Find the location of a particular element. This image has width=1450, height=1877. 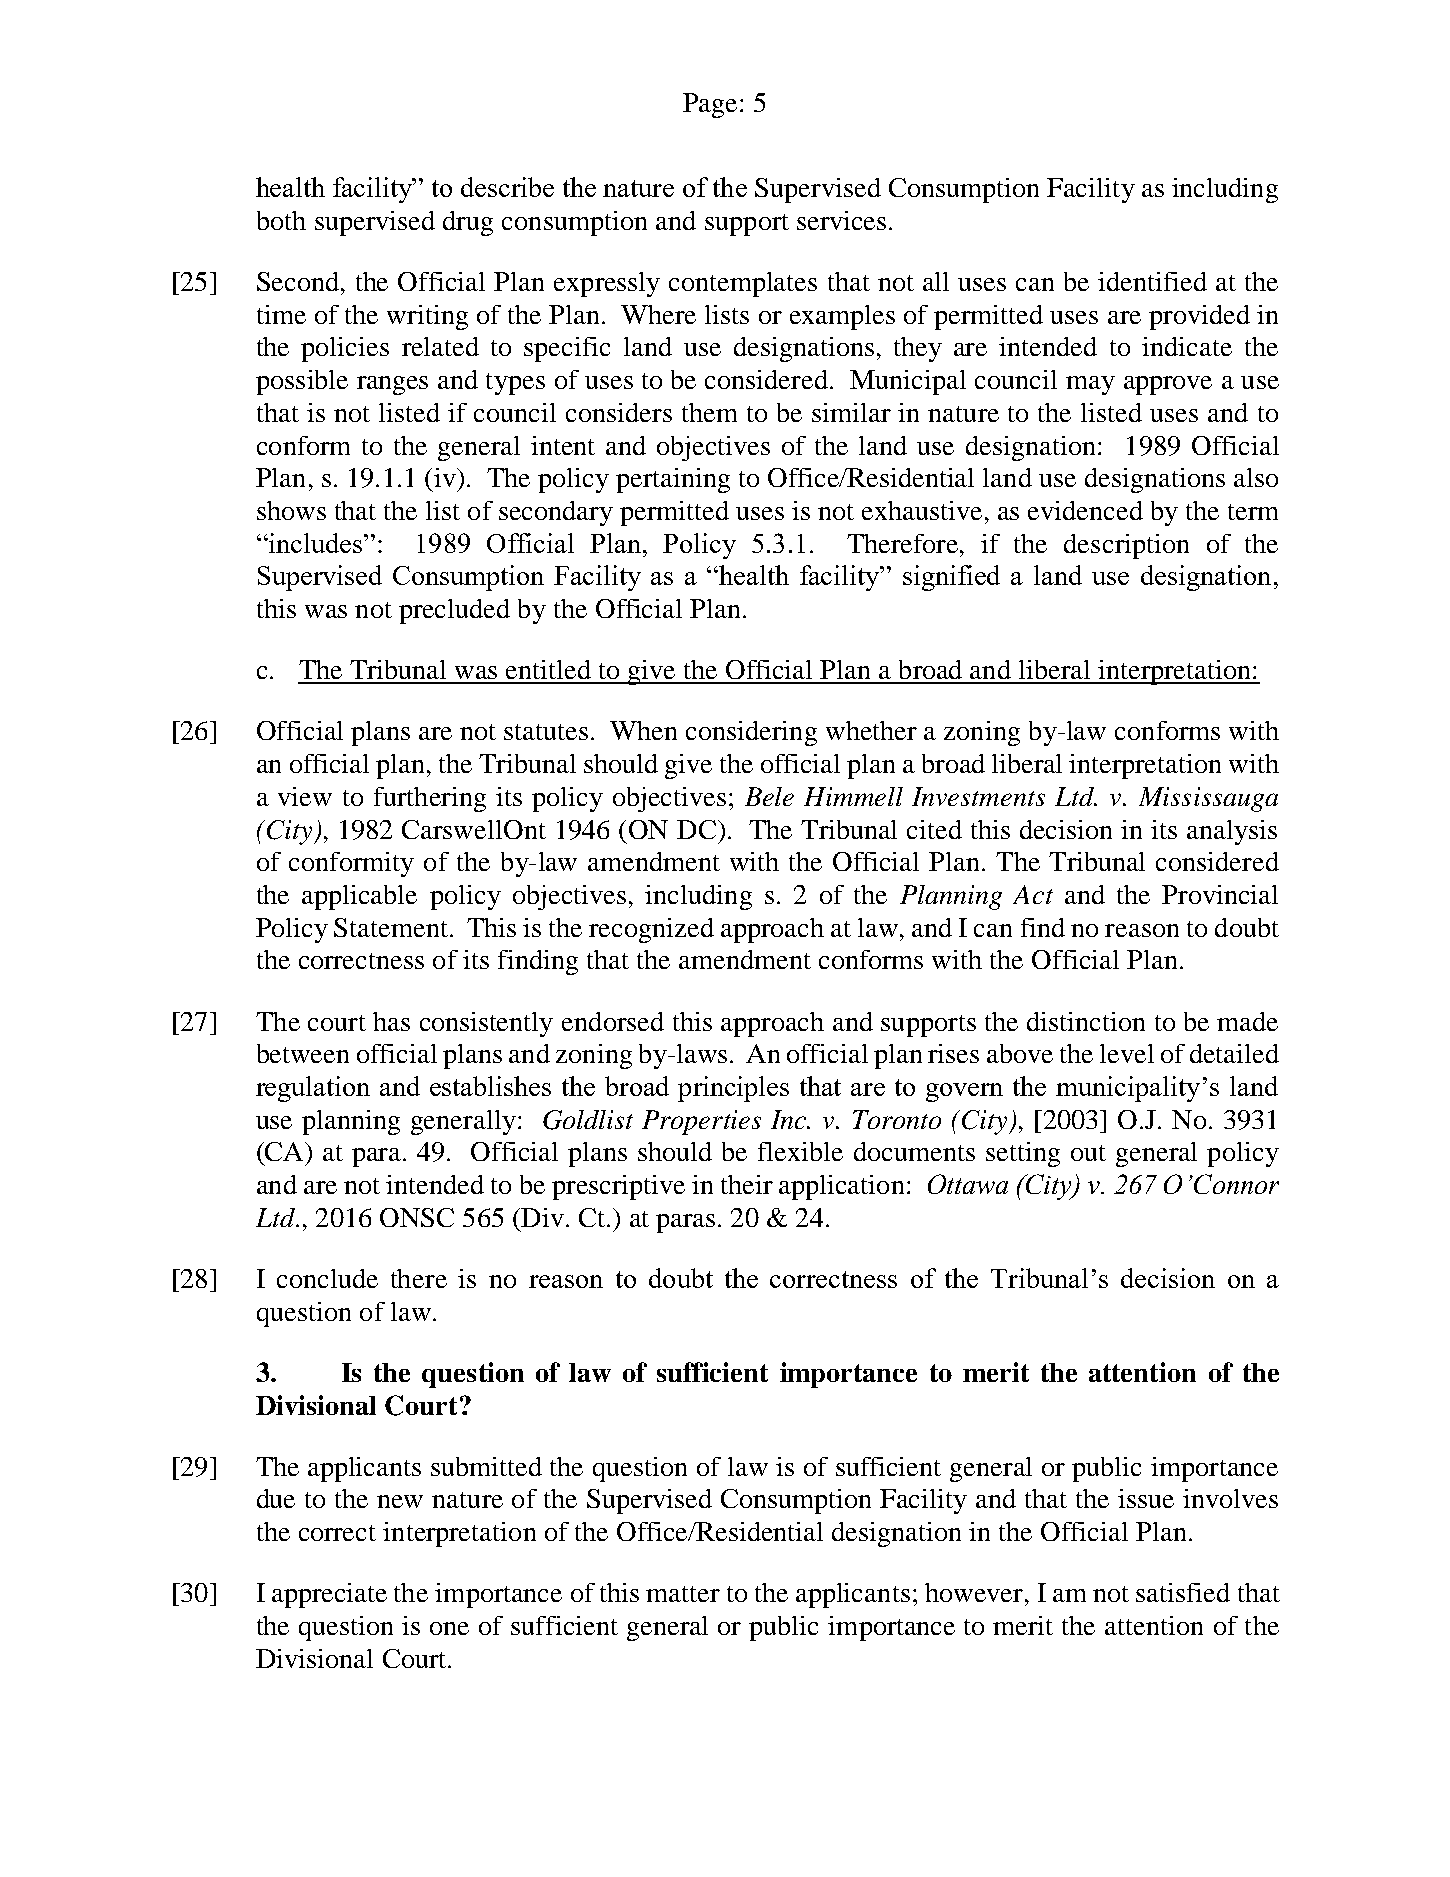

description is located at coordinates (1126, 546).
